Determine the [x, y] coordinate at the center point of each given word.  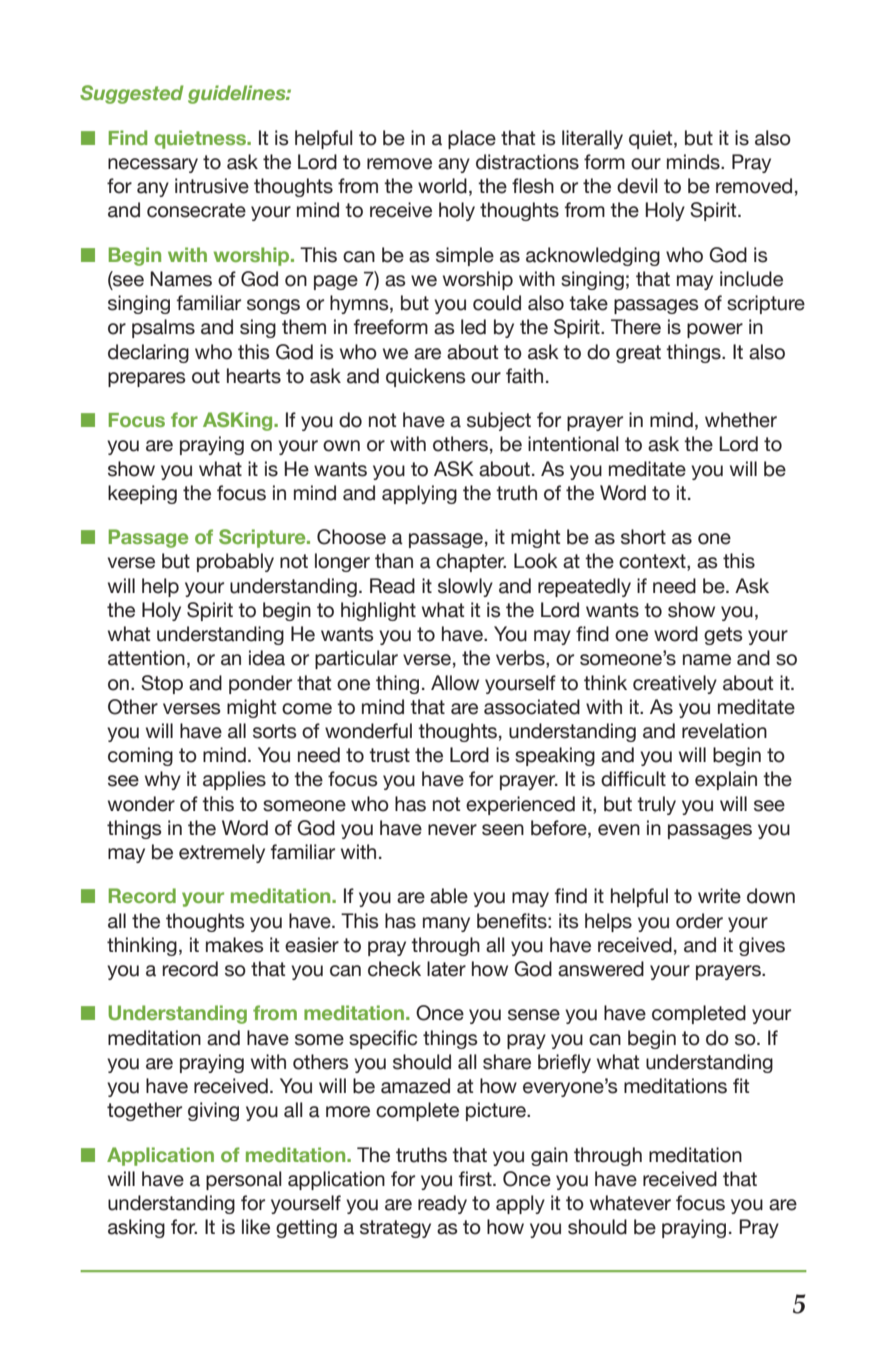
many [446, 924]
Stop [162, 684]
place [472, 139]
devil [637, 186]
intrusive [212, 186]
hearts [254, 376]
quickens [425, 377]
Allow [455, 683]
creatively [675, 684]
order [699, 921]
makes [234, 945]
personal [244, 1180]
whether [741, 420]
